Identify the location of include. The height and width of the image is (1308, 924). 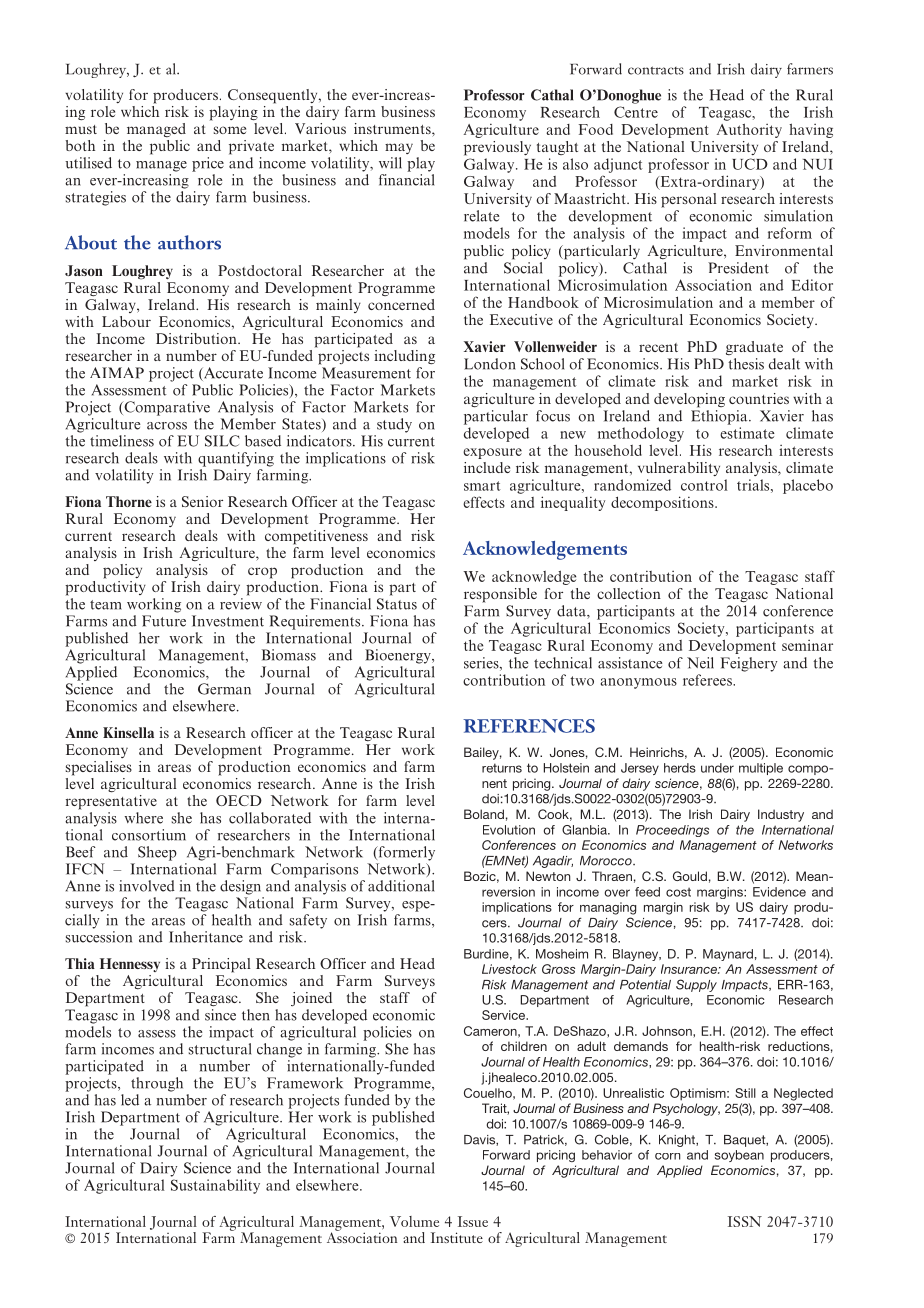
(487, 467).
